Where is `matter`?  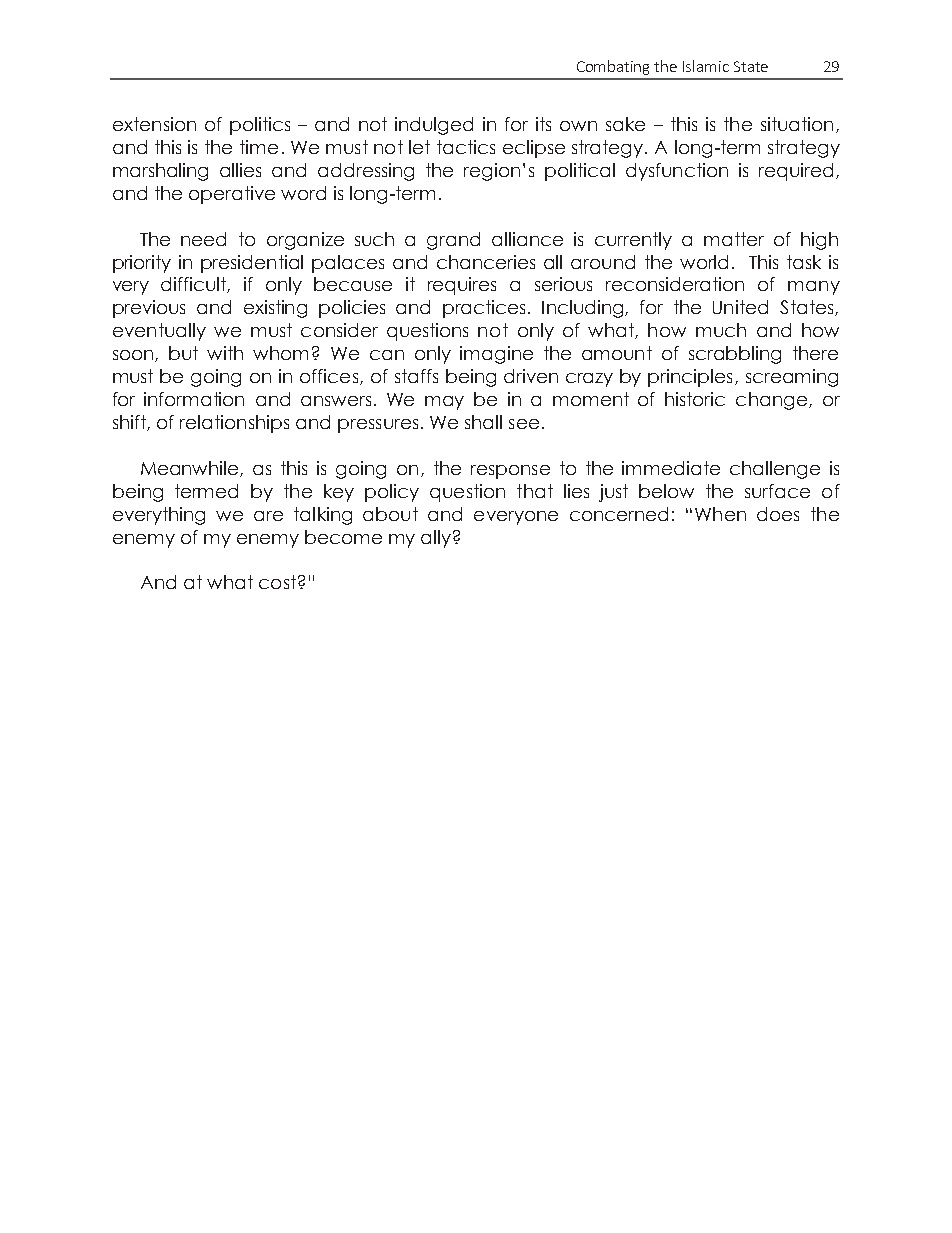
matter is located at coordinates (734, 239).
